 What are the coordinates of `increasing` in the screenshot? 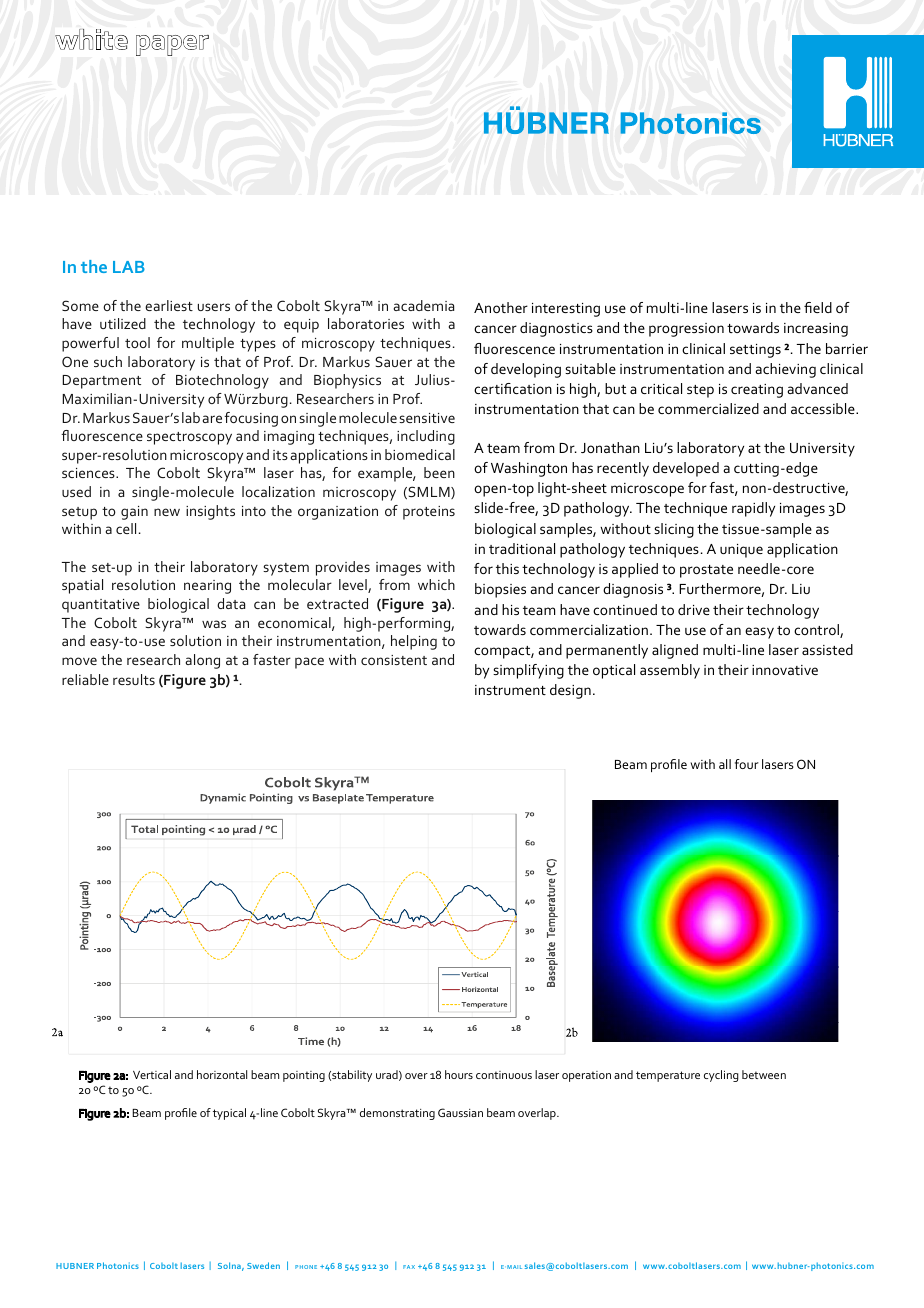 It's located at (816, 330).
